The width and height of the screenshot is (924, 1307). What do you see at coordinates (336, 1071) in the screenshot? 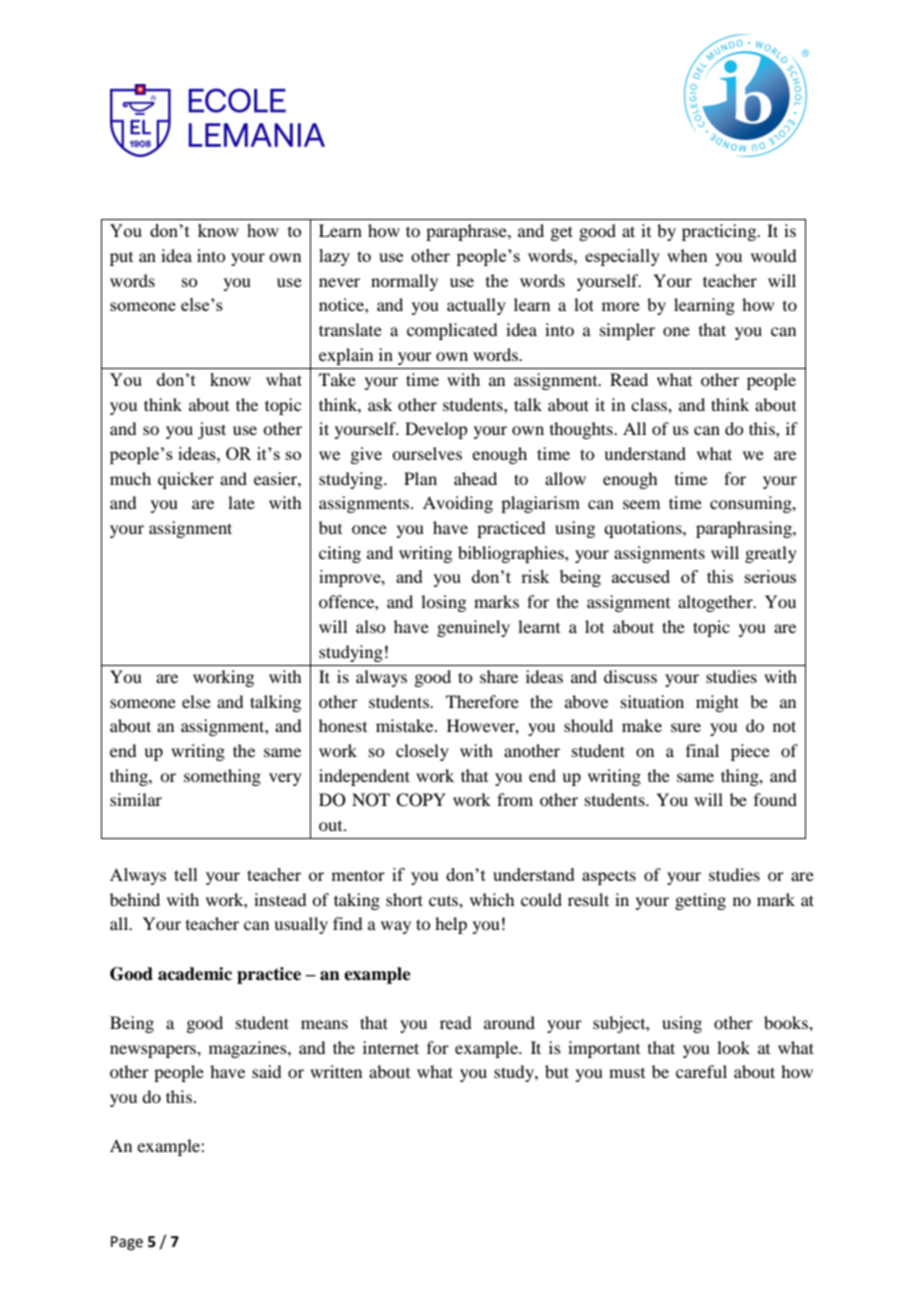
I see `written` at bounding box center [336, 1071].
